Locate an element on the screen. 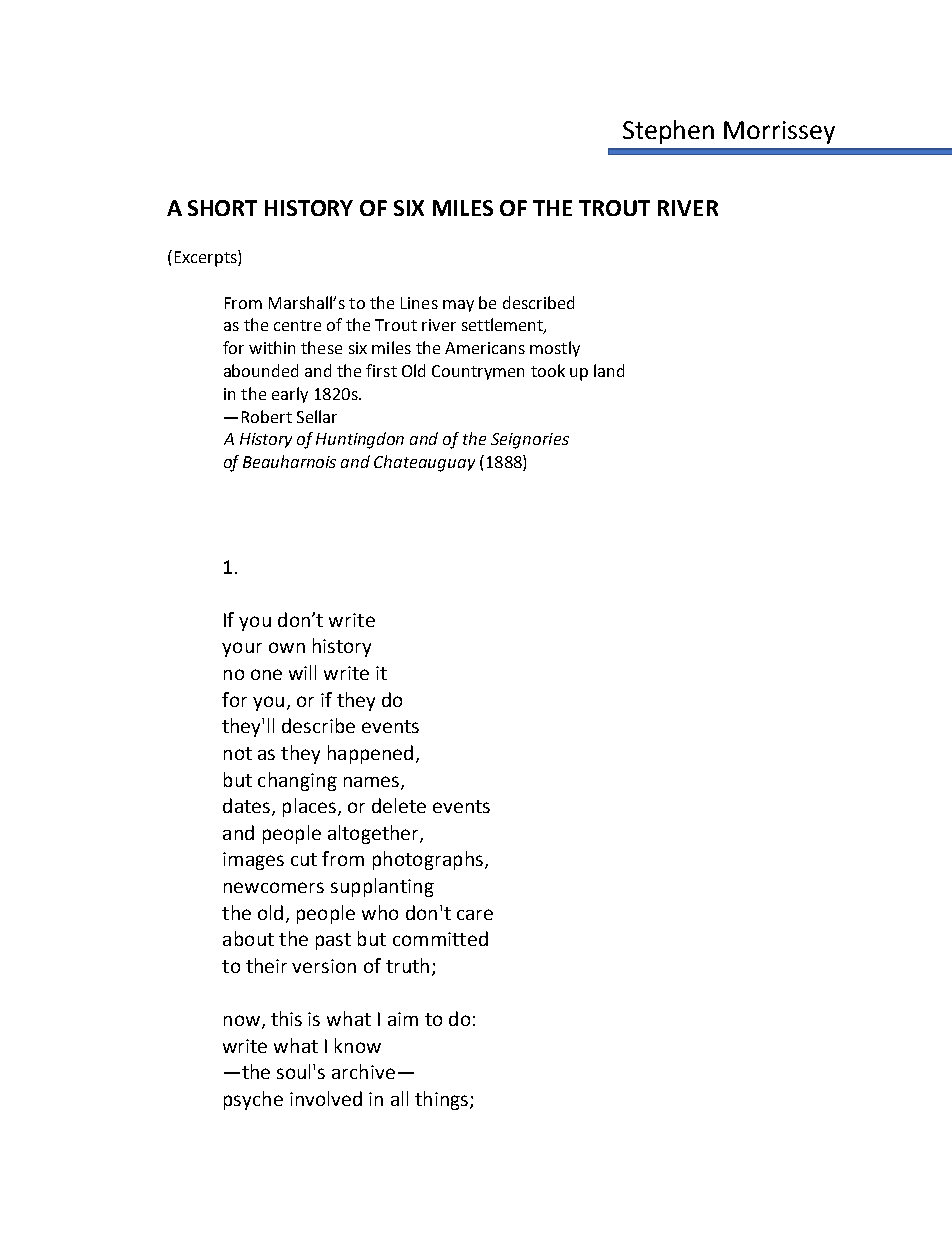 The image size is (952, 1233). things is located at coordinates (441, 1100).
